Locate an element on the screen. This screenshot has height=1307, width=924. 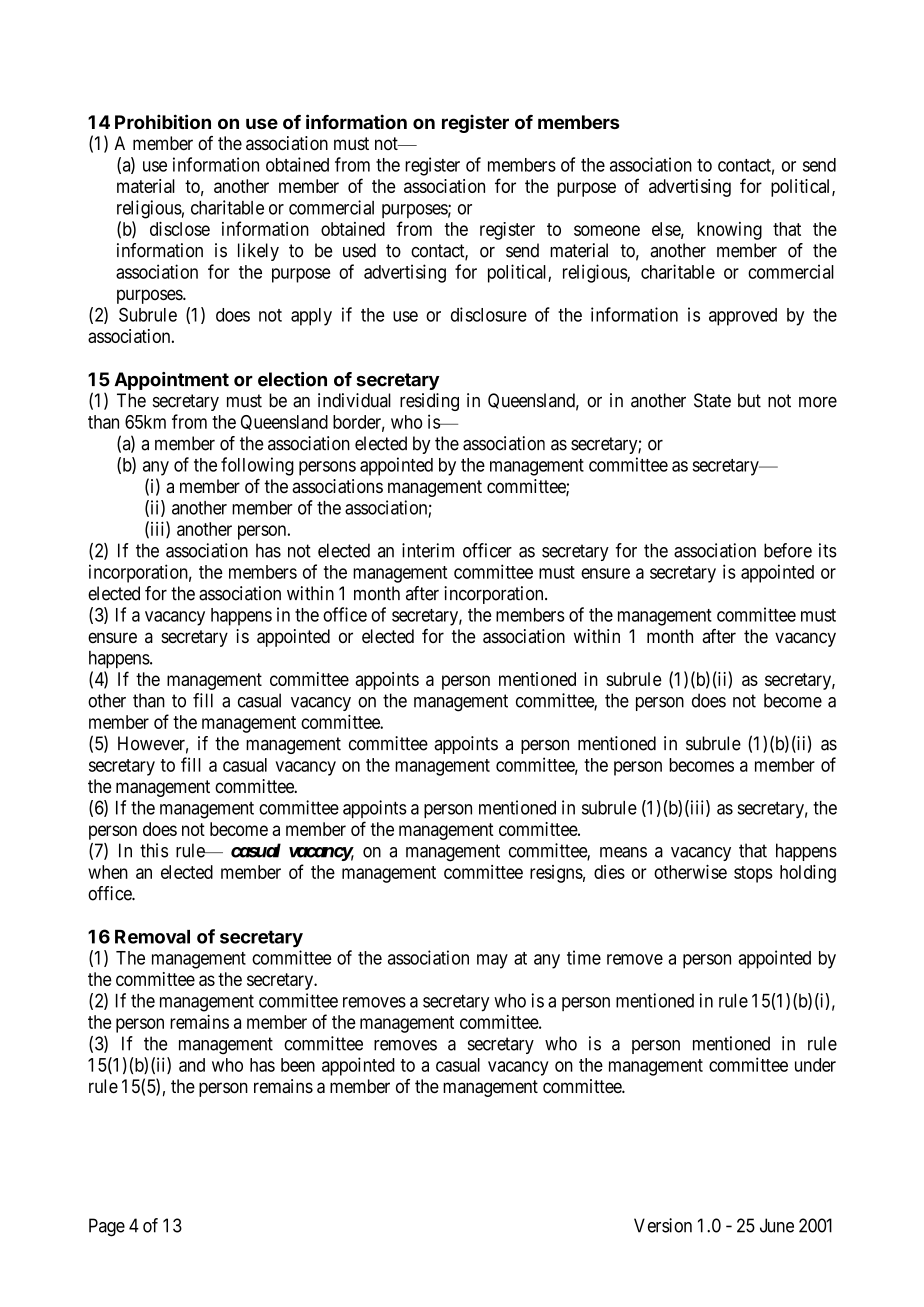
interim is located at coordinates (428, 550).
